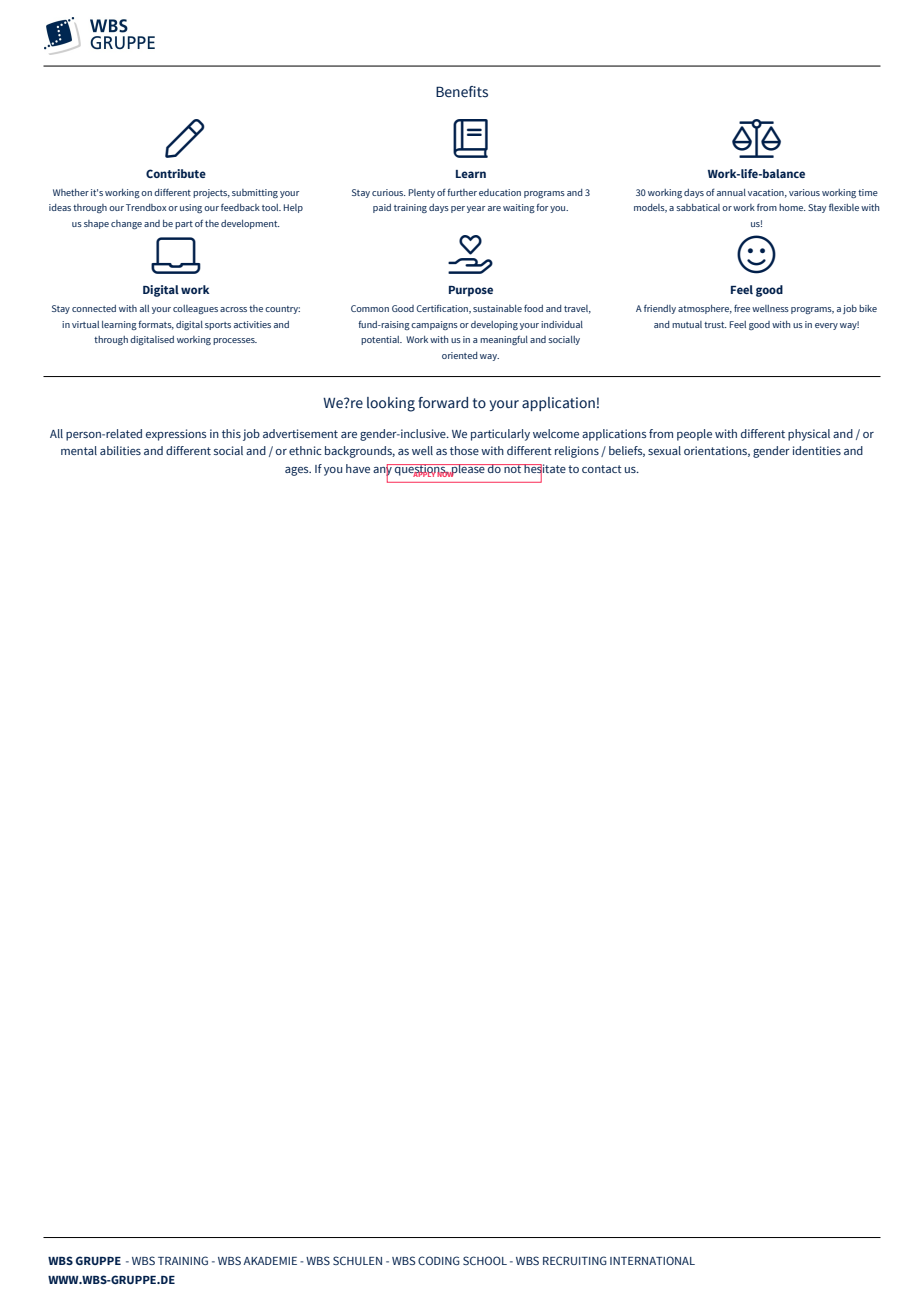 Image resolution: width=924 pixels, height=1308 pixels. I want to click on contact, so click(602, 469).
